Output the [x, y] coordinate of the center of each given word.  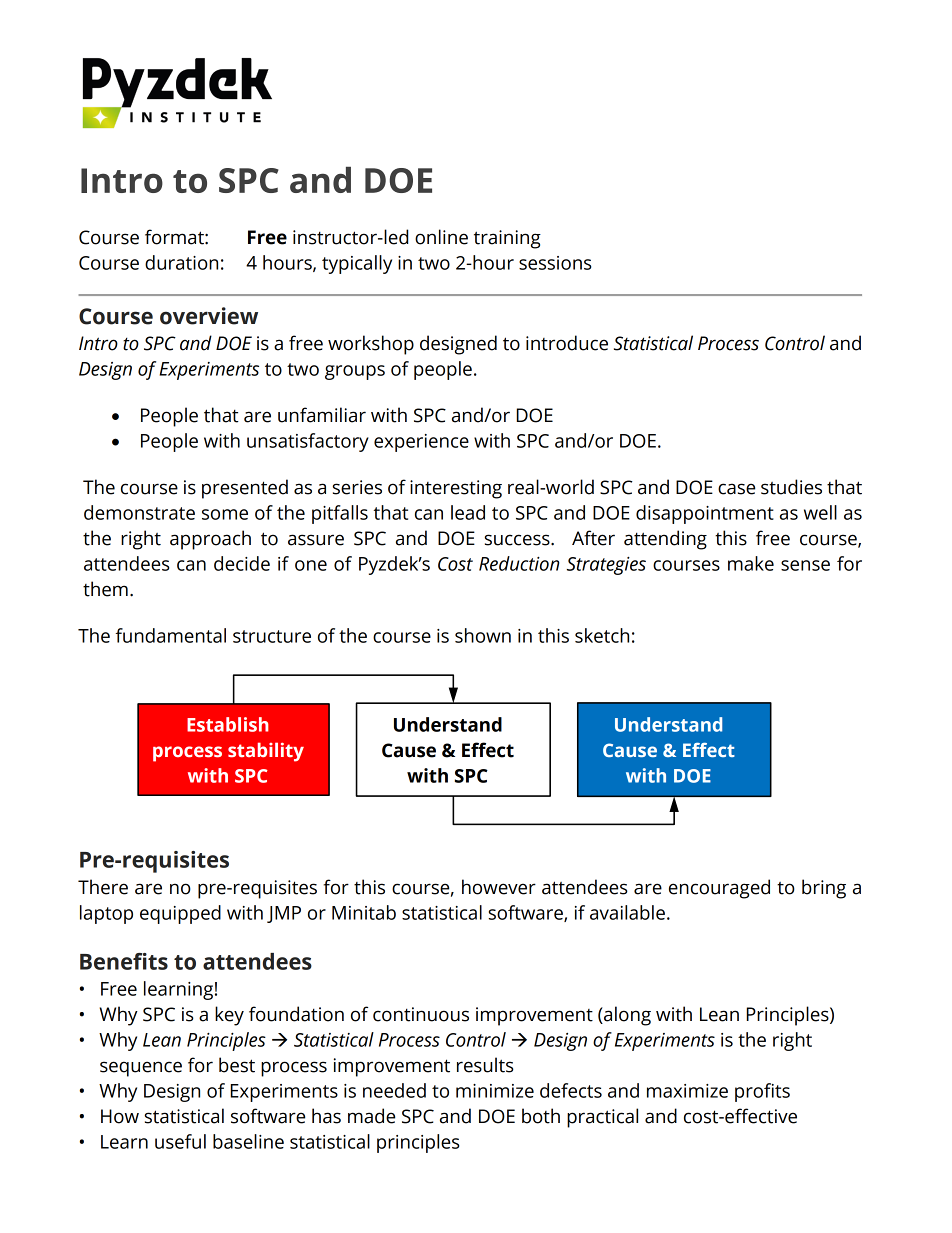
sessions [555, 263]
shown [483, 635]
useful [180, 1141]
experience [421, 443]
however [499, 887]
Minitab [364, 912]
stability [266, 752]
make [751, 563]
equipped [180, 914]
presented [245, 489]
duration [181, 262]
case [736, 489]
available [627, 912]
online [441, 237]
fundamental [171, 635]
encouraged [719, 889]
